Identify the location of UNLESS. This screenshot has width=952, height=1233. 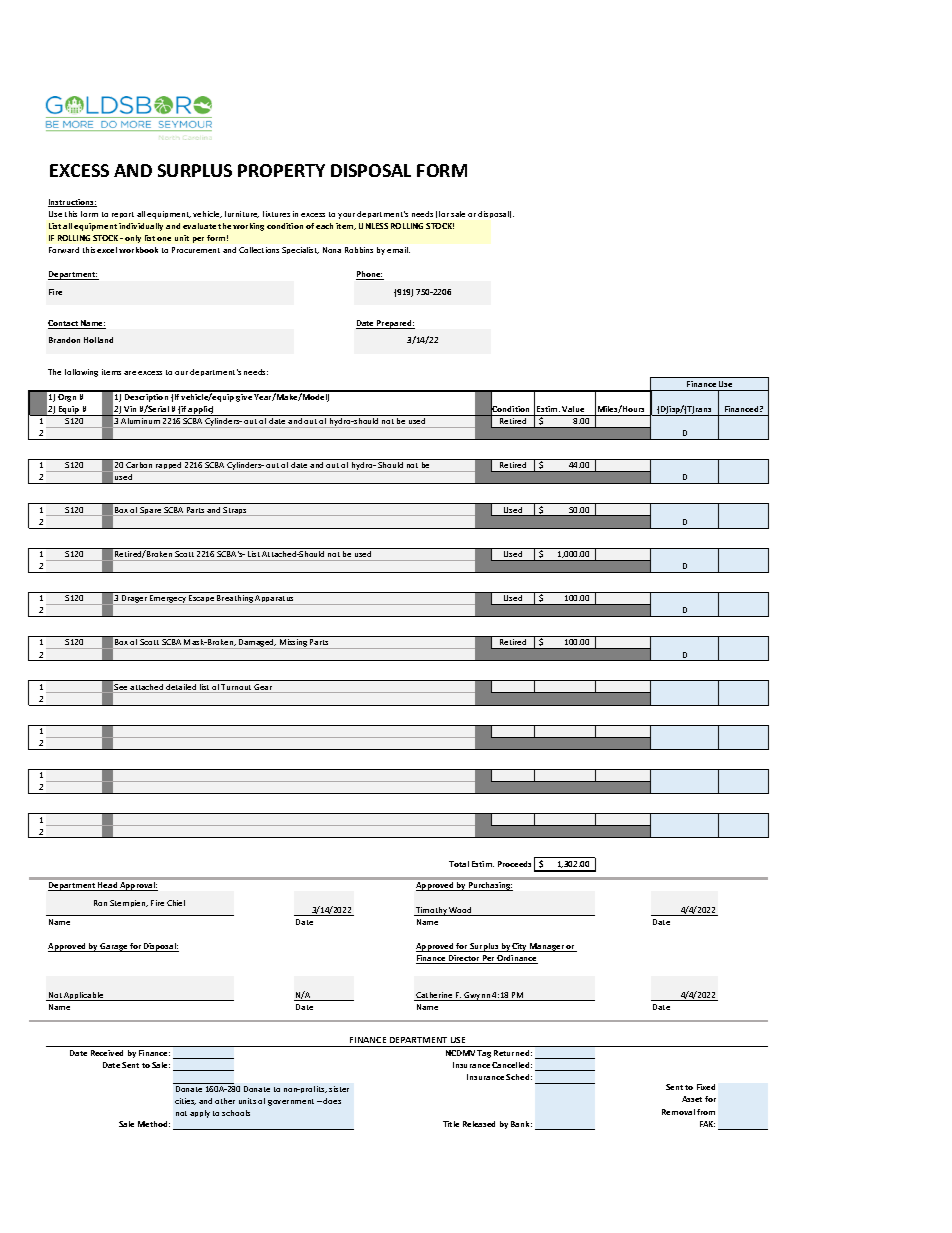
(373, 226).
